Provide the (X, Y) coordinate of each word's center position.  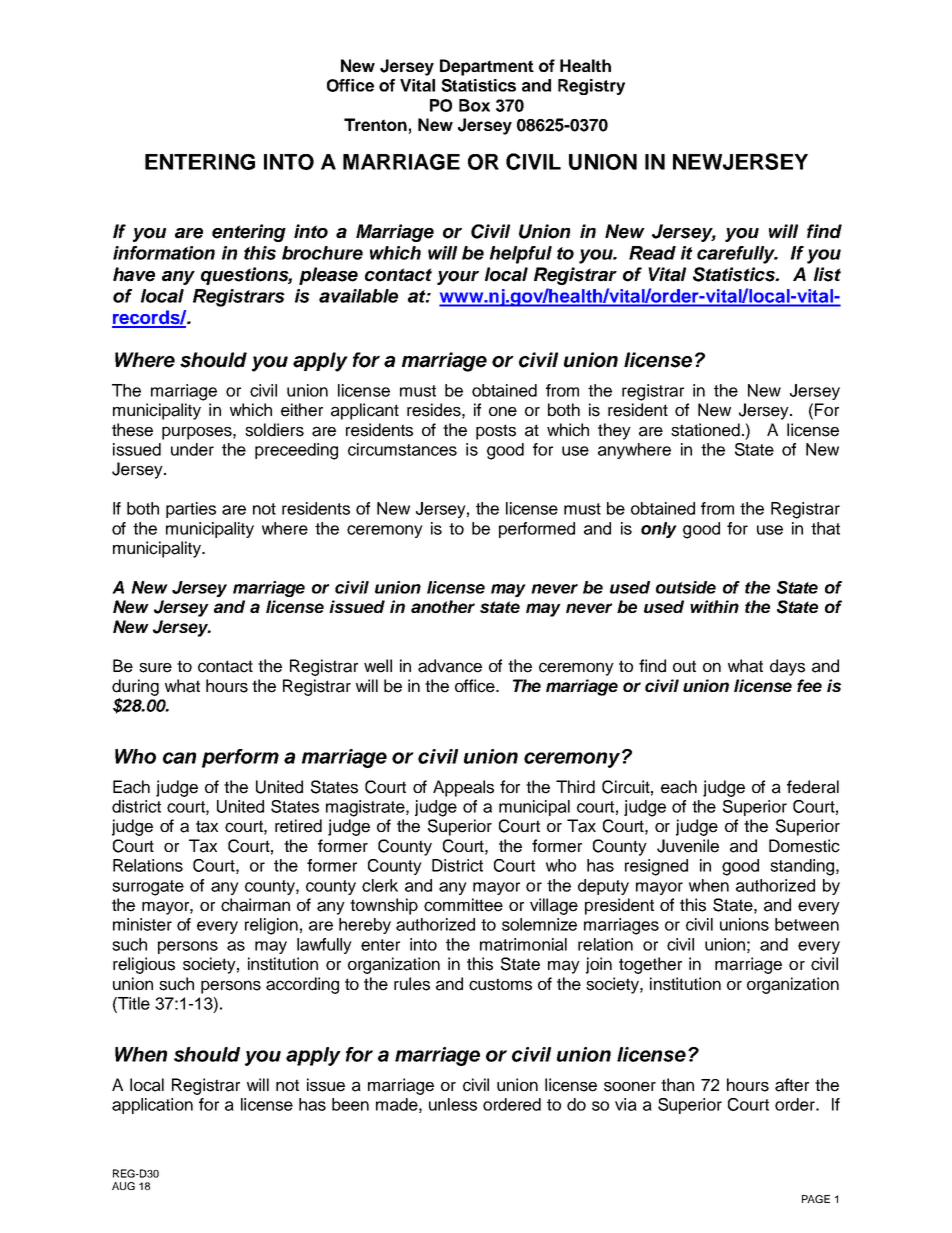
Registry (591, 87)
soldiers (274, 430)
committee (463, 905)
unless (453, 1104)
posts (496, 432)
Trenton (375, 124)
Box (474, 105)
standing (802, 867)
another (443, 606)
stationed (705, 430)
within (714, 606)
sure (155, 668)
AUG (123, 1186)
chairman (255, 905)
